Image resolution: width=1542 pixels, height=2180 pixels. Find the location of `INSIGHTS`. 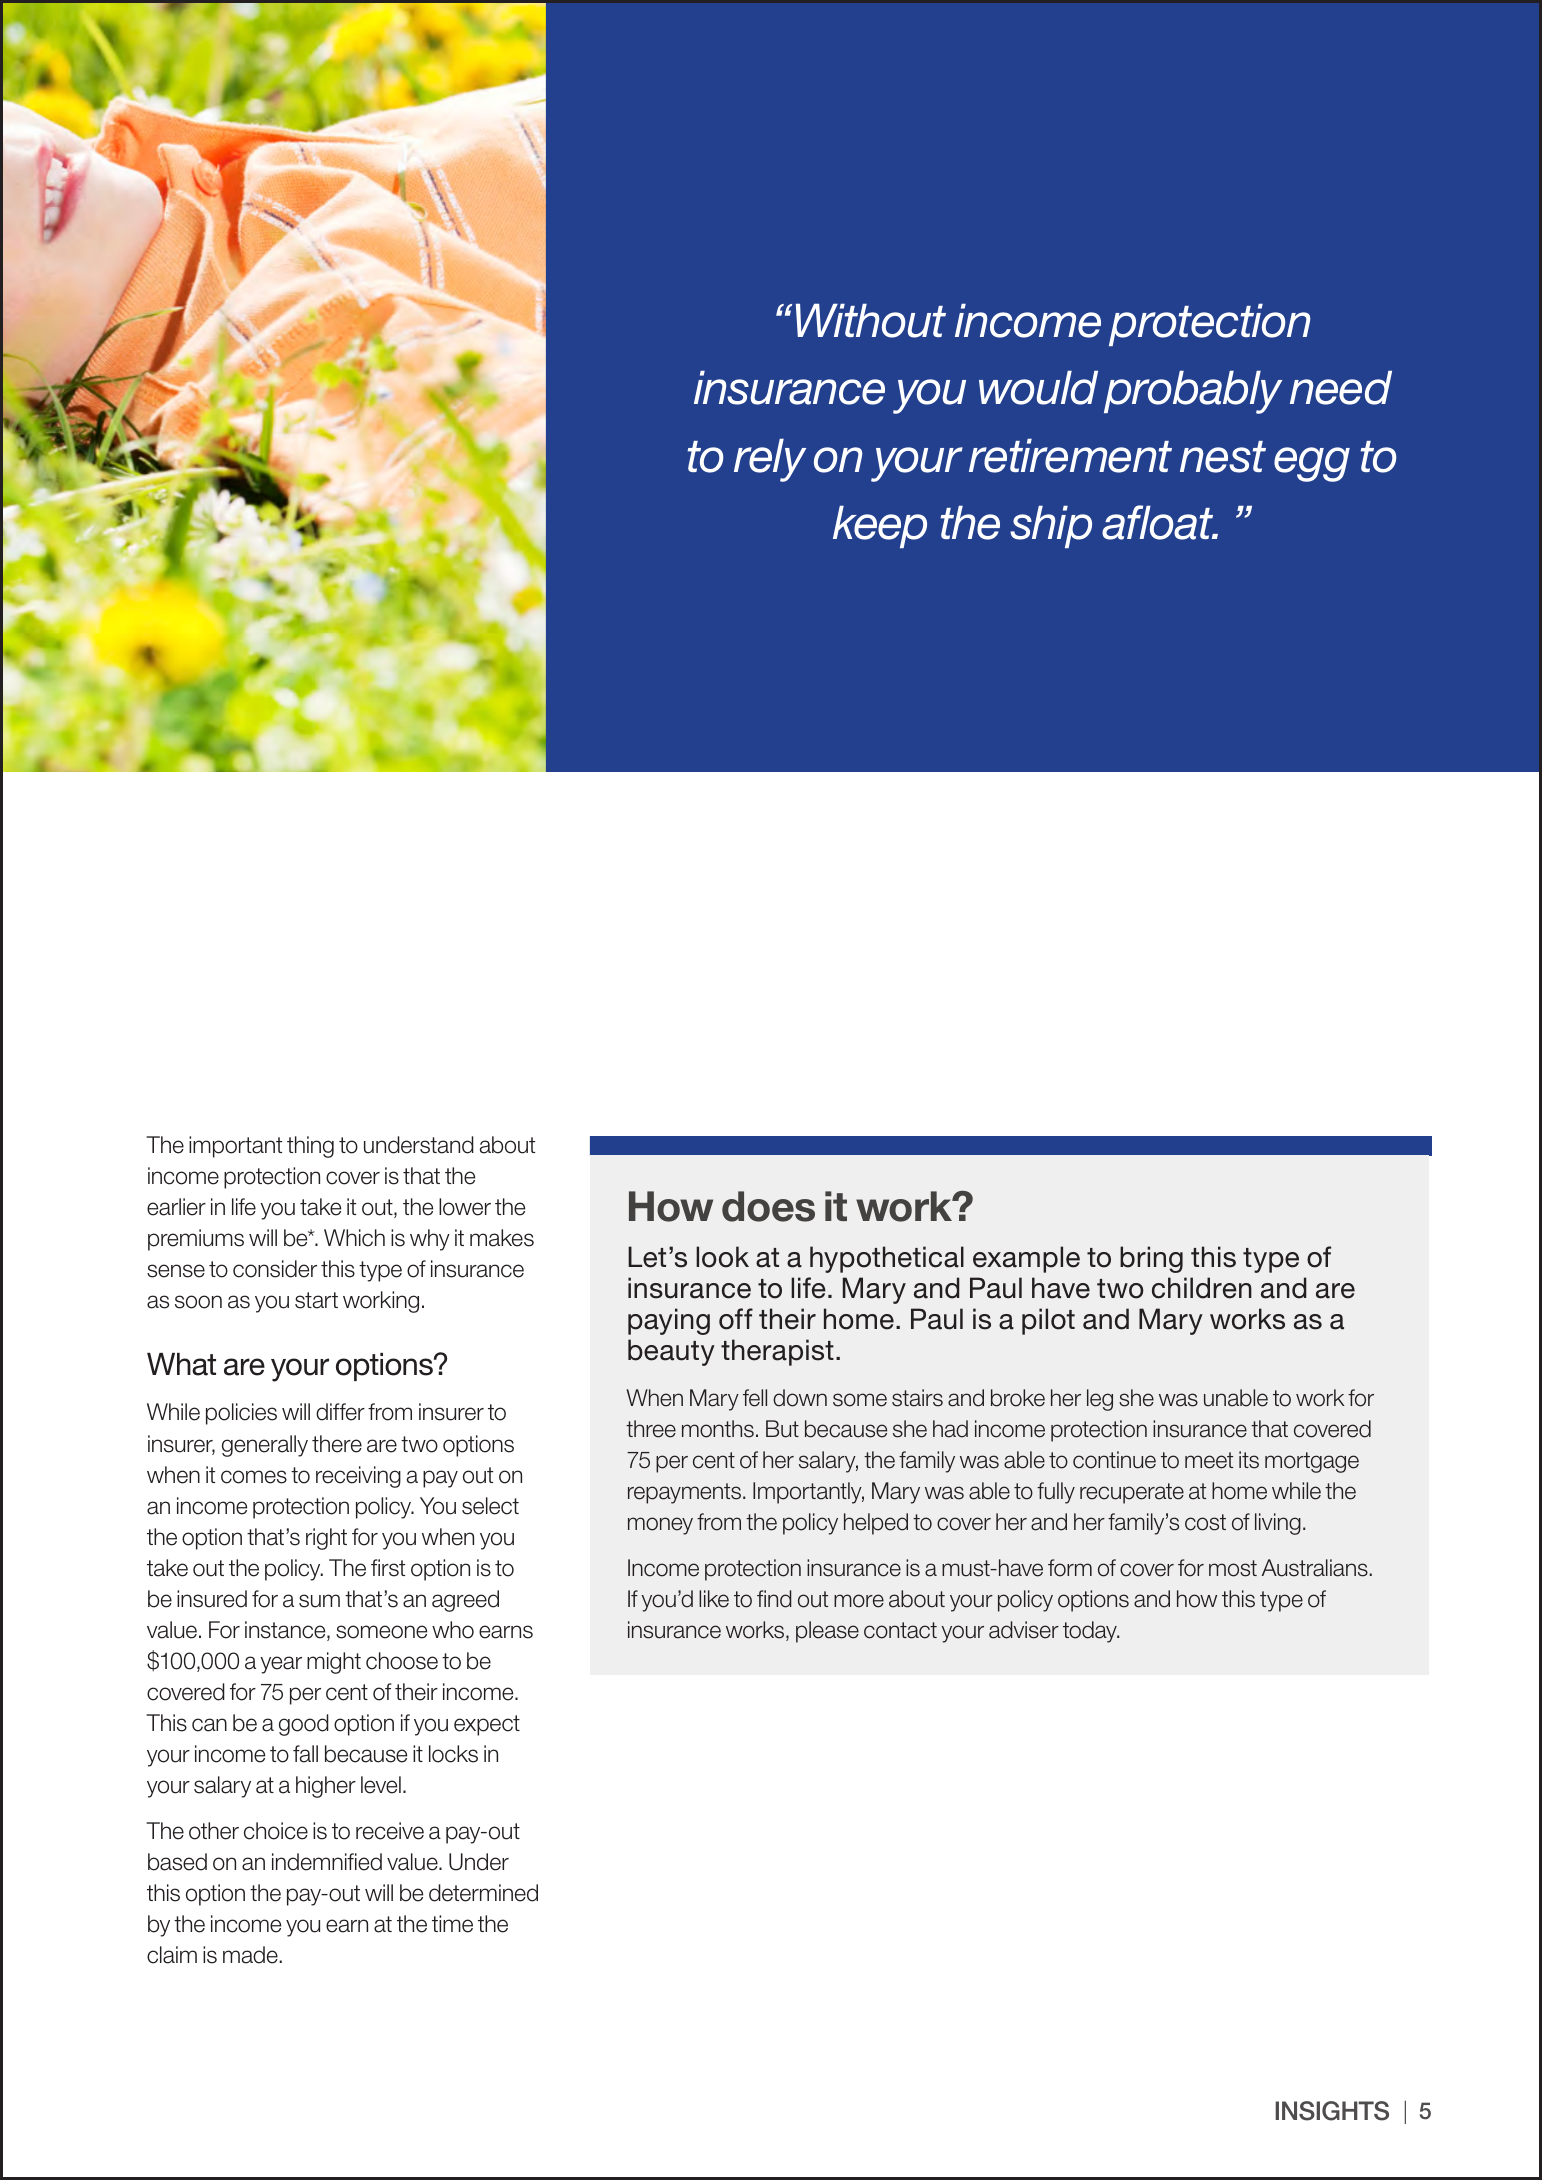

INSIGHTS is located at coordinates (1332, 2111).
